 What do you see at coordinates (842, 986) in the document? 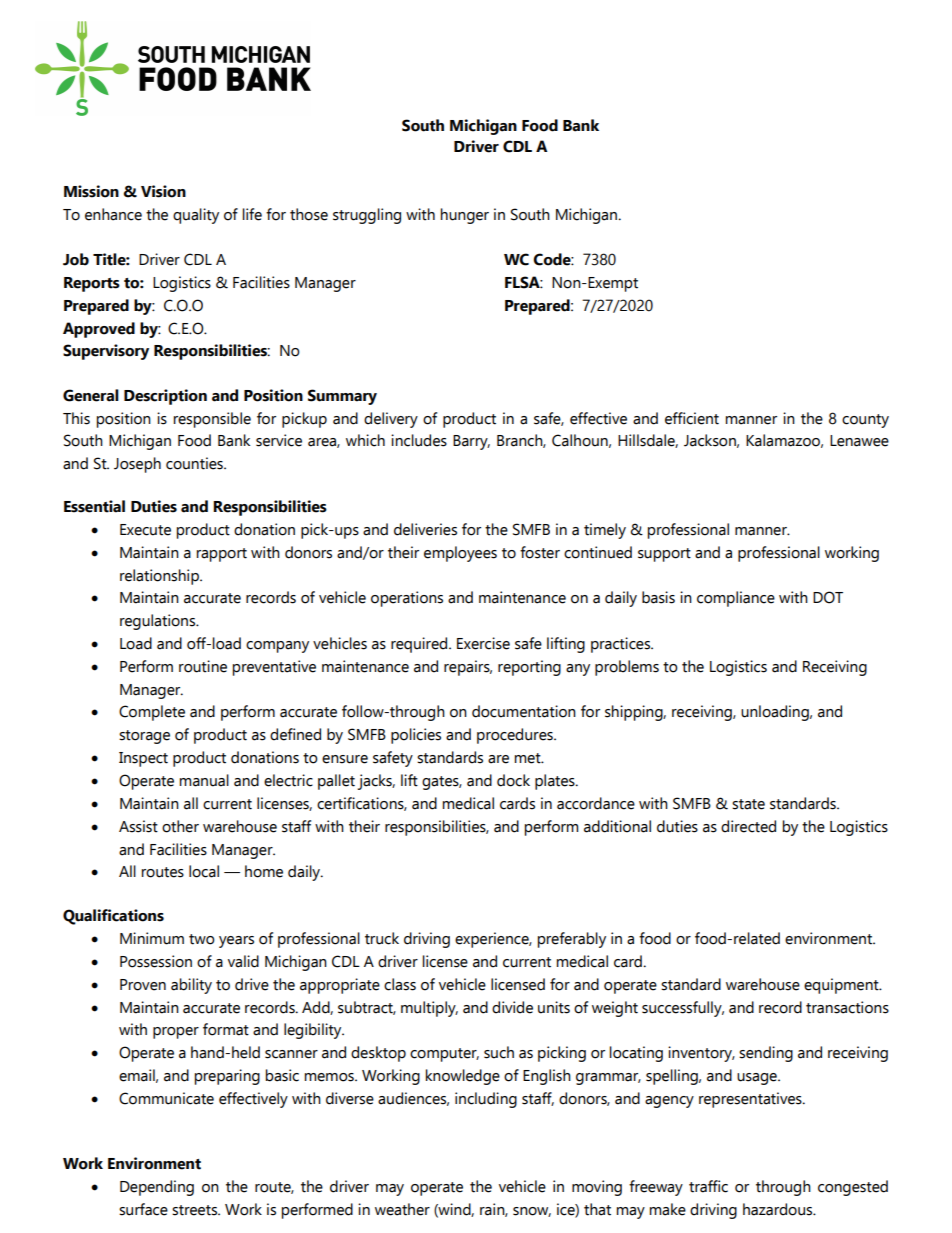
I see `equipment` at bounding box center [842, 986].
